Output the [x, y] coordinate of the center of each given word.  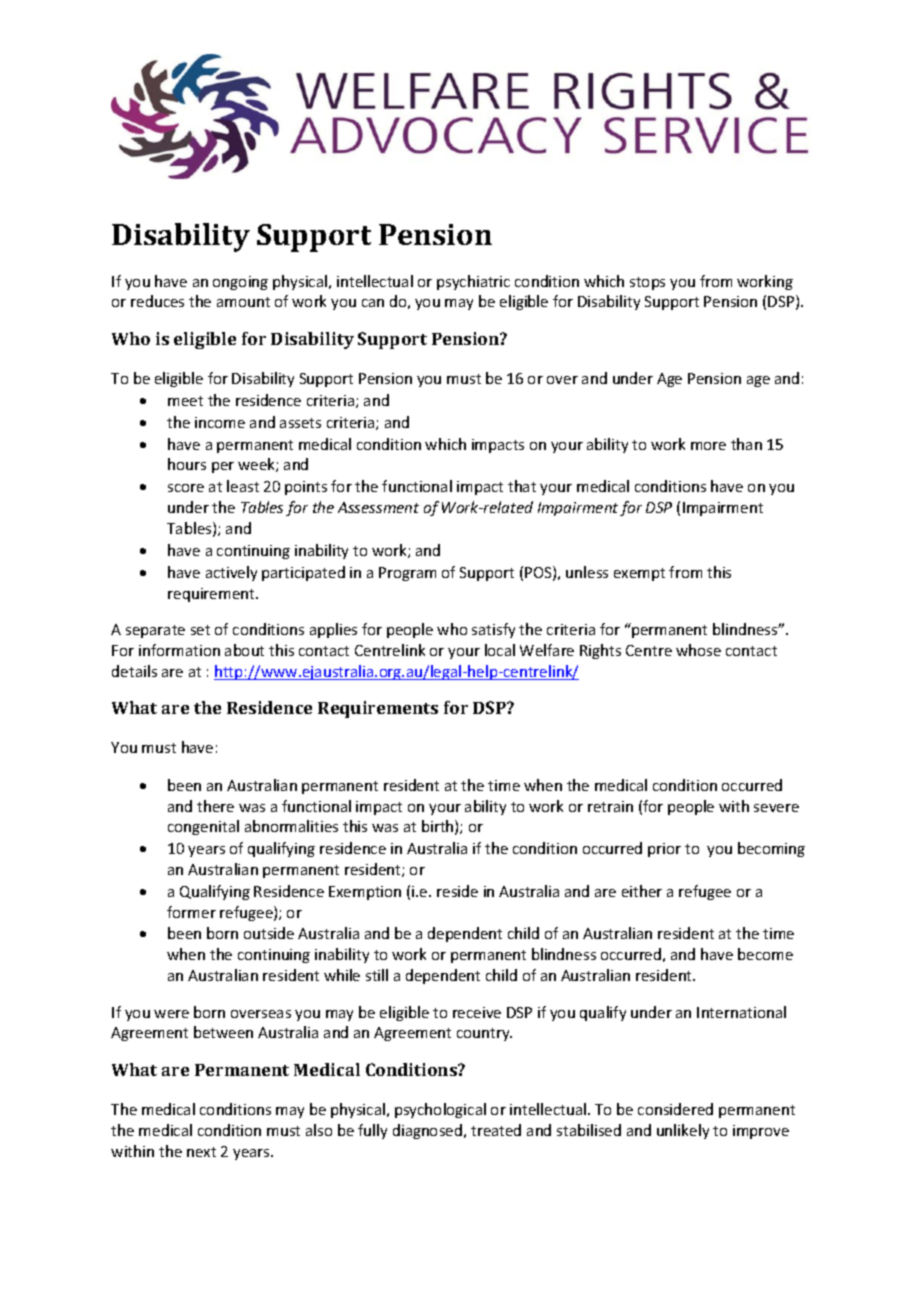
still [377, 975]
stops [647, 283]
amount [243, 302]
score [186, 488]
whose [698, 650]
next [201, 1152]
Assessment [378, 507]
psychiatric [473, 282]
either [642, 891]
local [500, 650]
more [708, 446]
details [134, 671]
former [191, 912]
